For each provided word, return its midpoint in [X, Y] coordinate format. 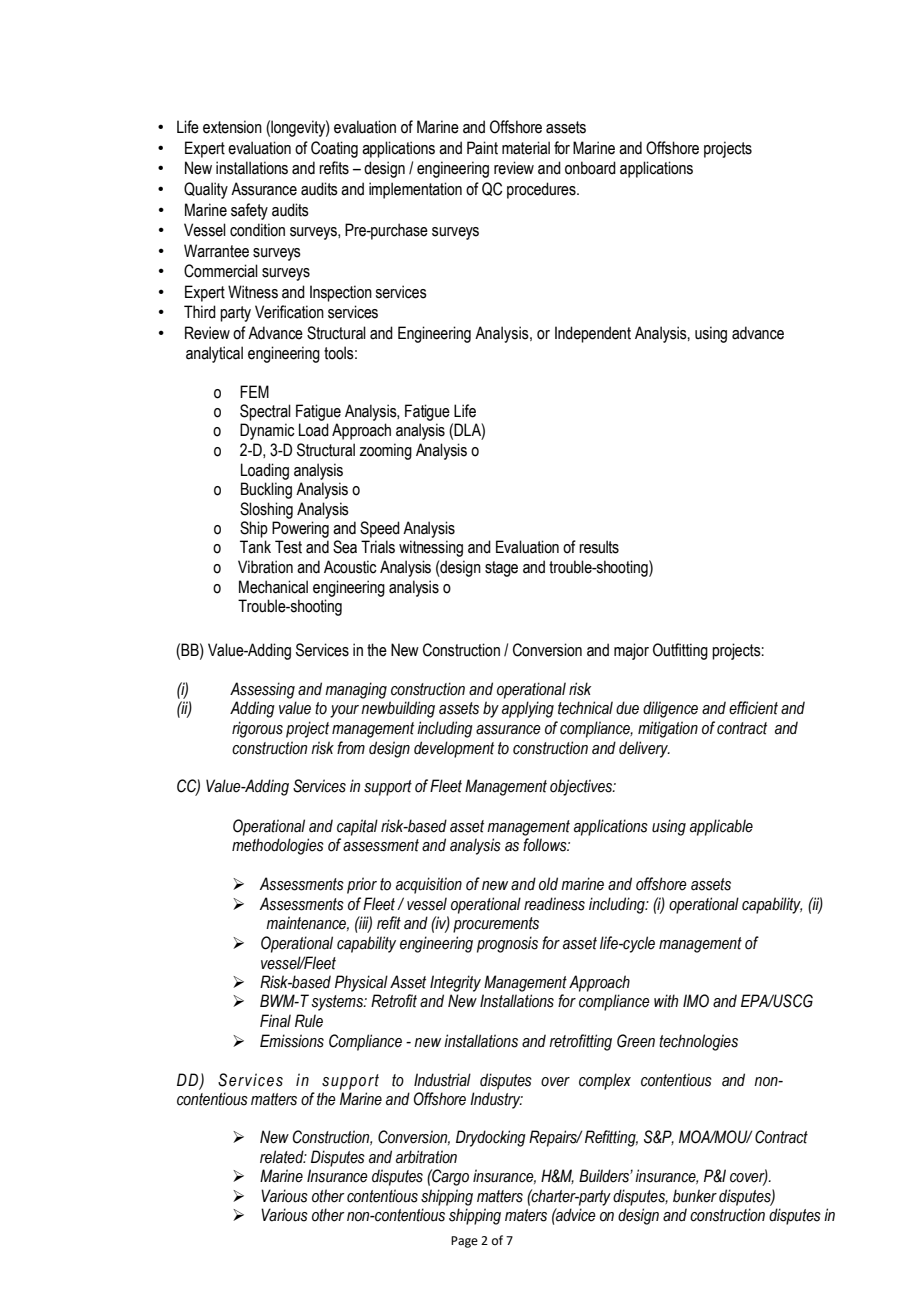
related [283, 1157]
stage [501, 569]
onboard [590, 168]
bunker [695, 1196]
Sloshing [266, 510]
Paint [482, 148]
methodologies [278, 846]
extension [232, 127]
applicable [721, 827]
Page [464, 1242]
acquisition [429, 885]
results [599, 547]
